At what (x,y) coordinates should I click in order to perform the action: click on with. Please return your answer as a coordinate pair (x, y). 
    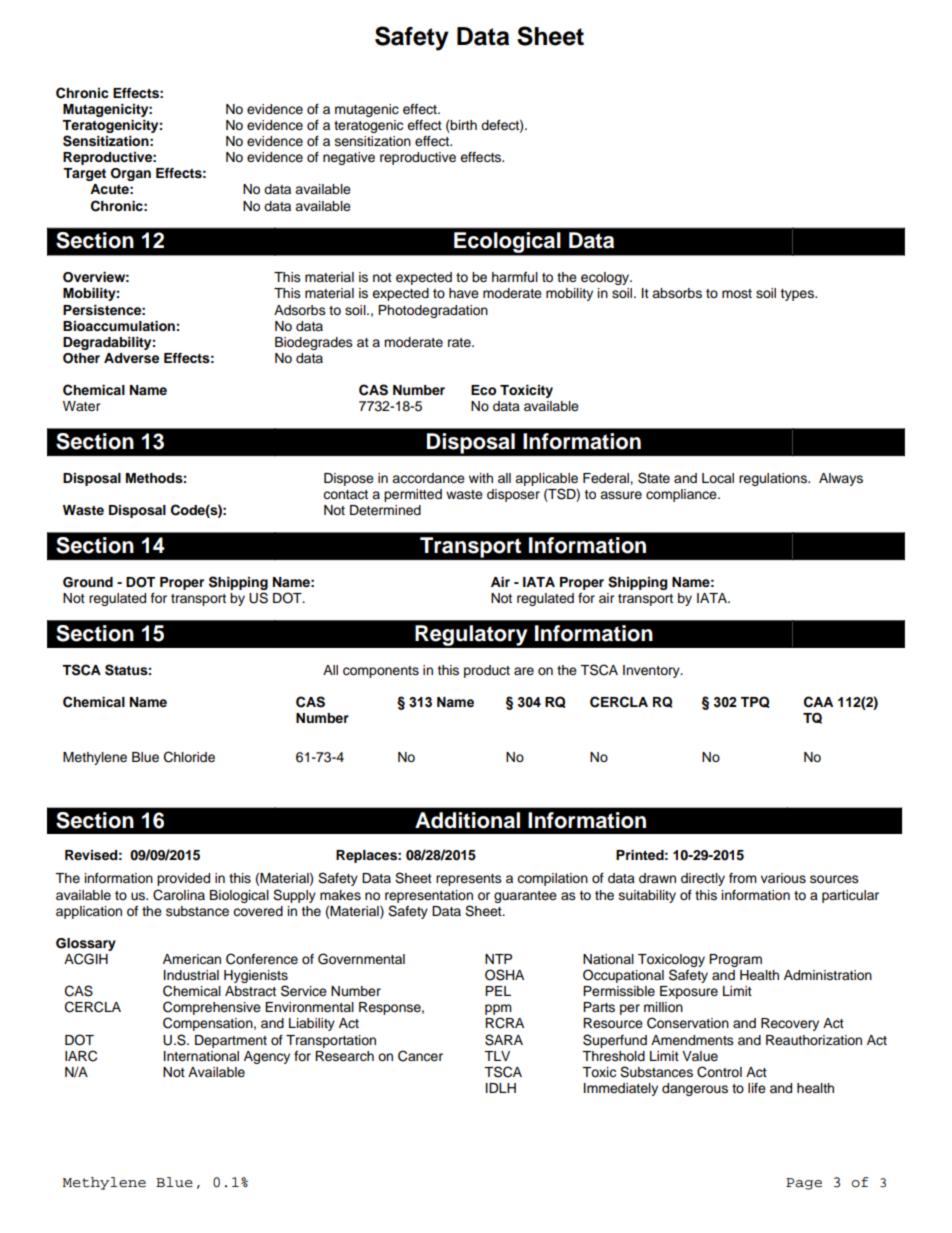
    Looking at the image, I should click on (481, 478).
